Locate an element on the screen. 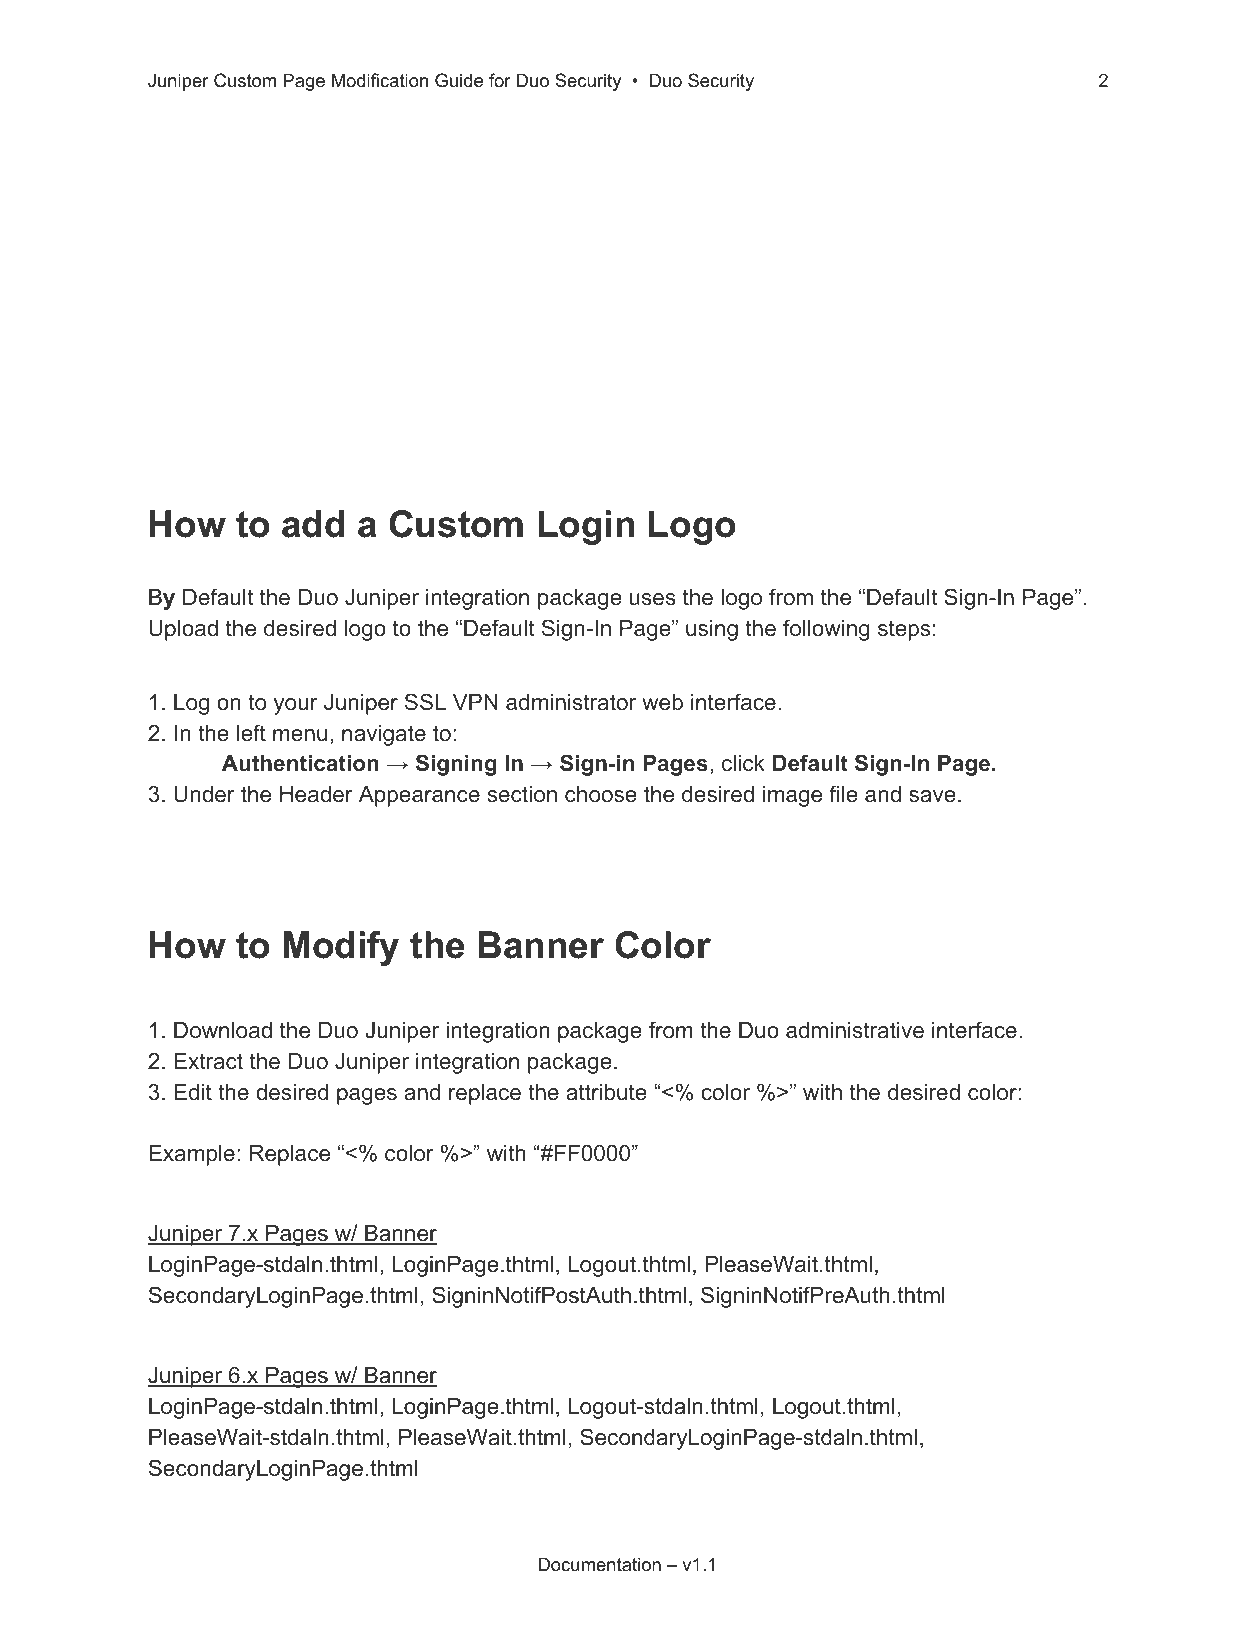 Image resolution: width=1257 pixels, height=1627 pixels. Modification is located at coordinates (380, 80).
